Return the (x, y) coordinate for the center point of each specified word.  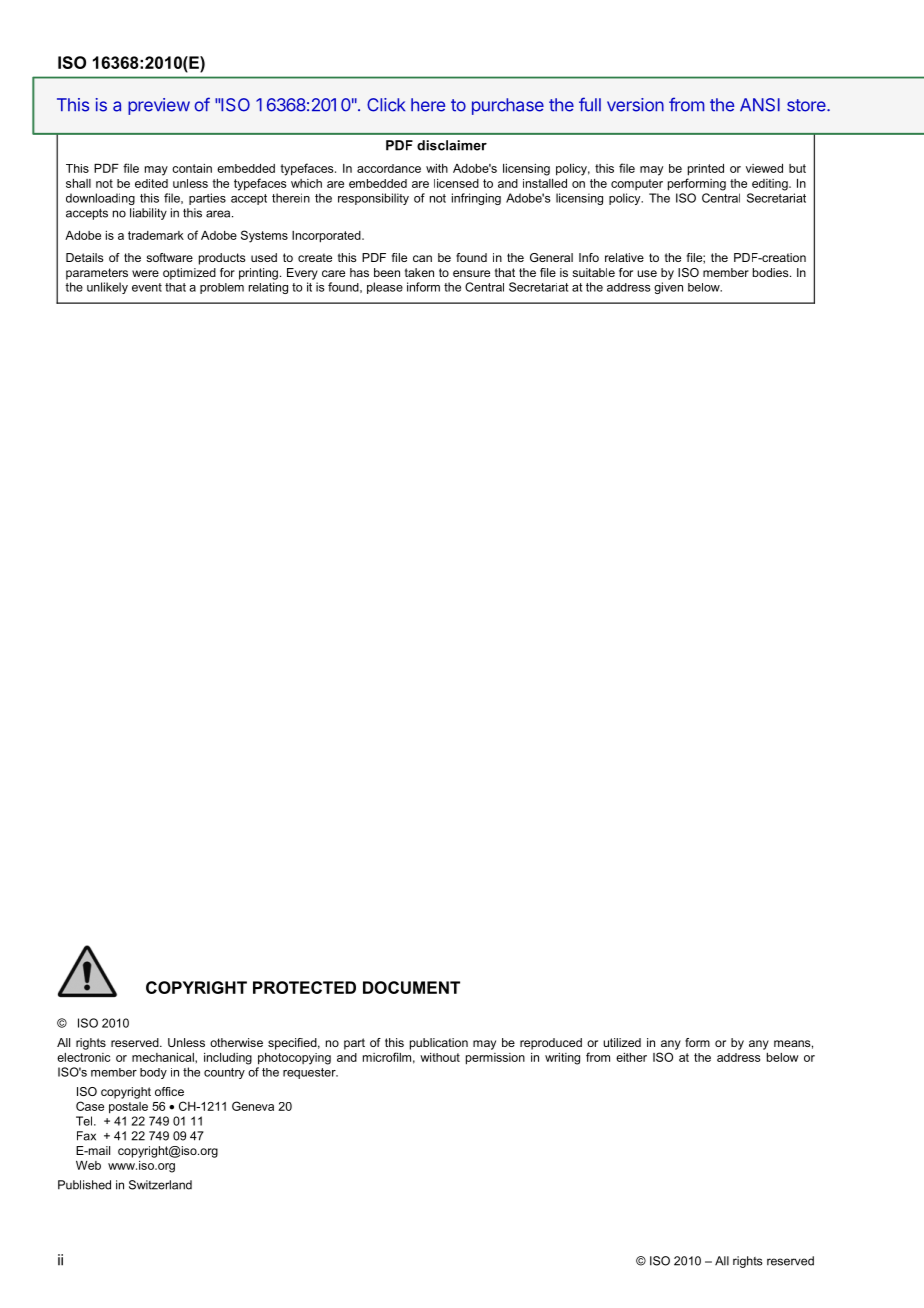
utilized (622, 1042)
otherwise (236, 1042)
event (147, 287)
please (385, 288)
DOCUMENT (411, 987)
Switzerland (160, 1185)
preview (159, 106)
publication (439, 1044)
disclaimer (452, 145)
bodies (772, 272)
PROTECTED (304, 987)
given (668, 288)
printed (706, 170)
